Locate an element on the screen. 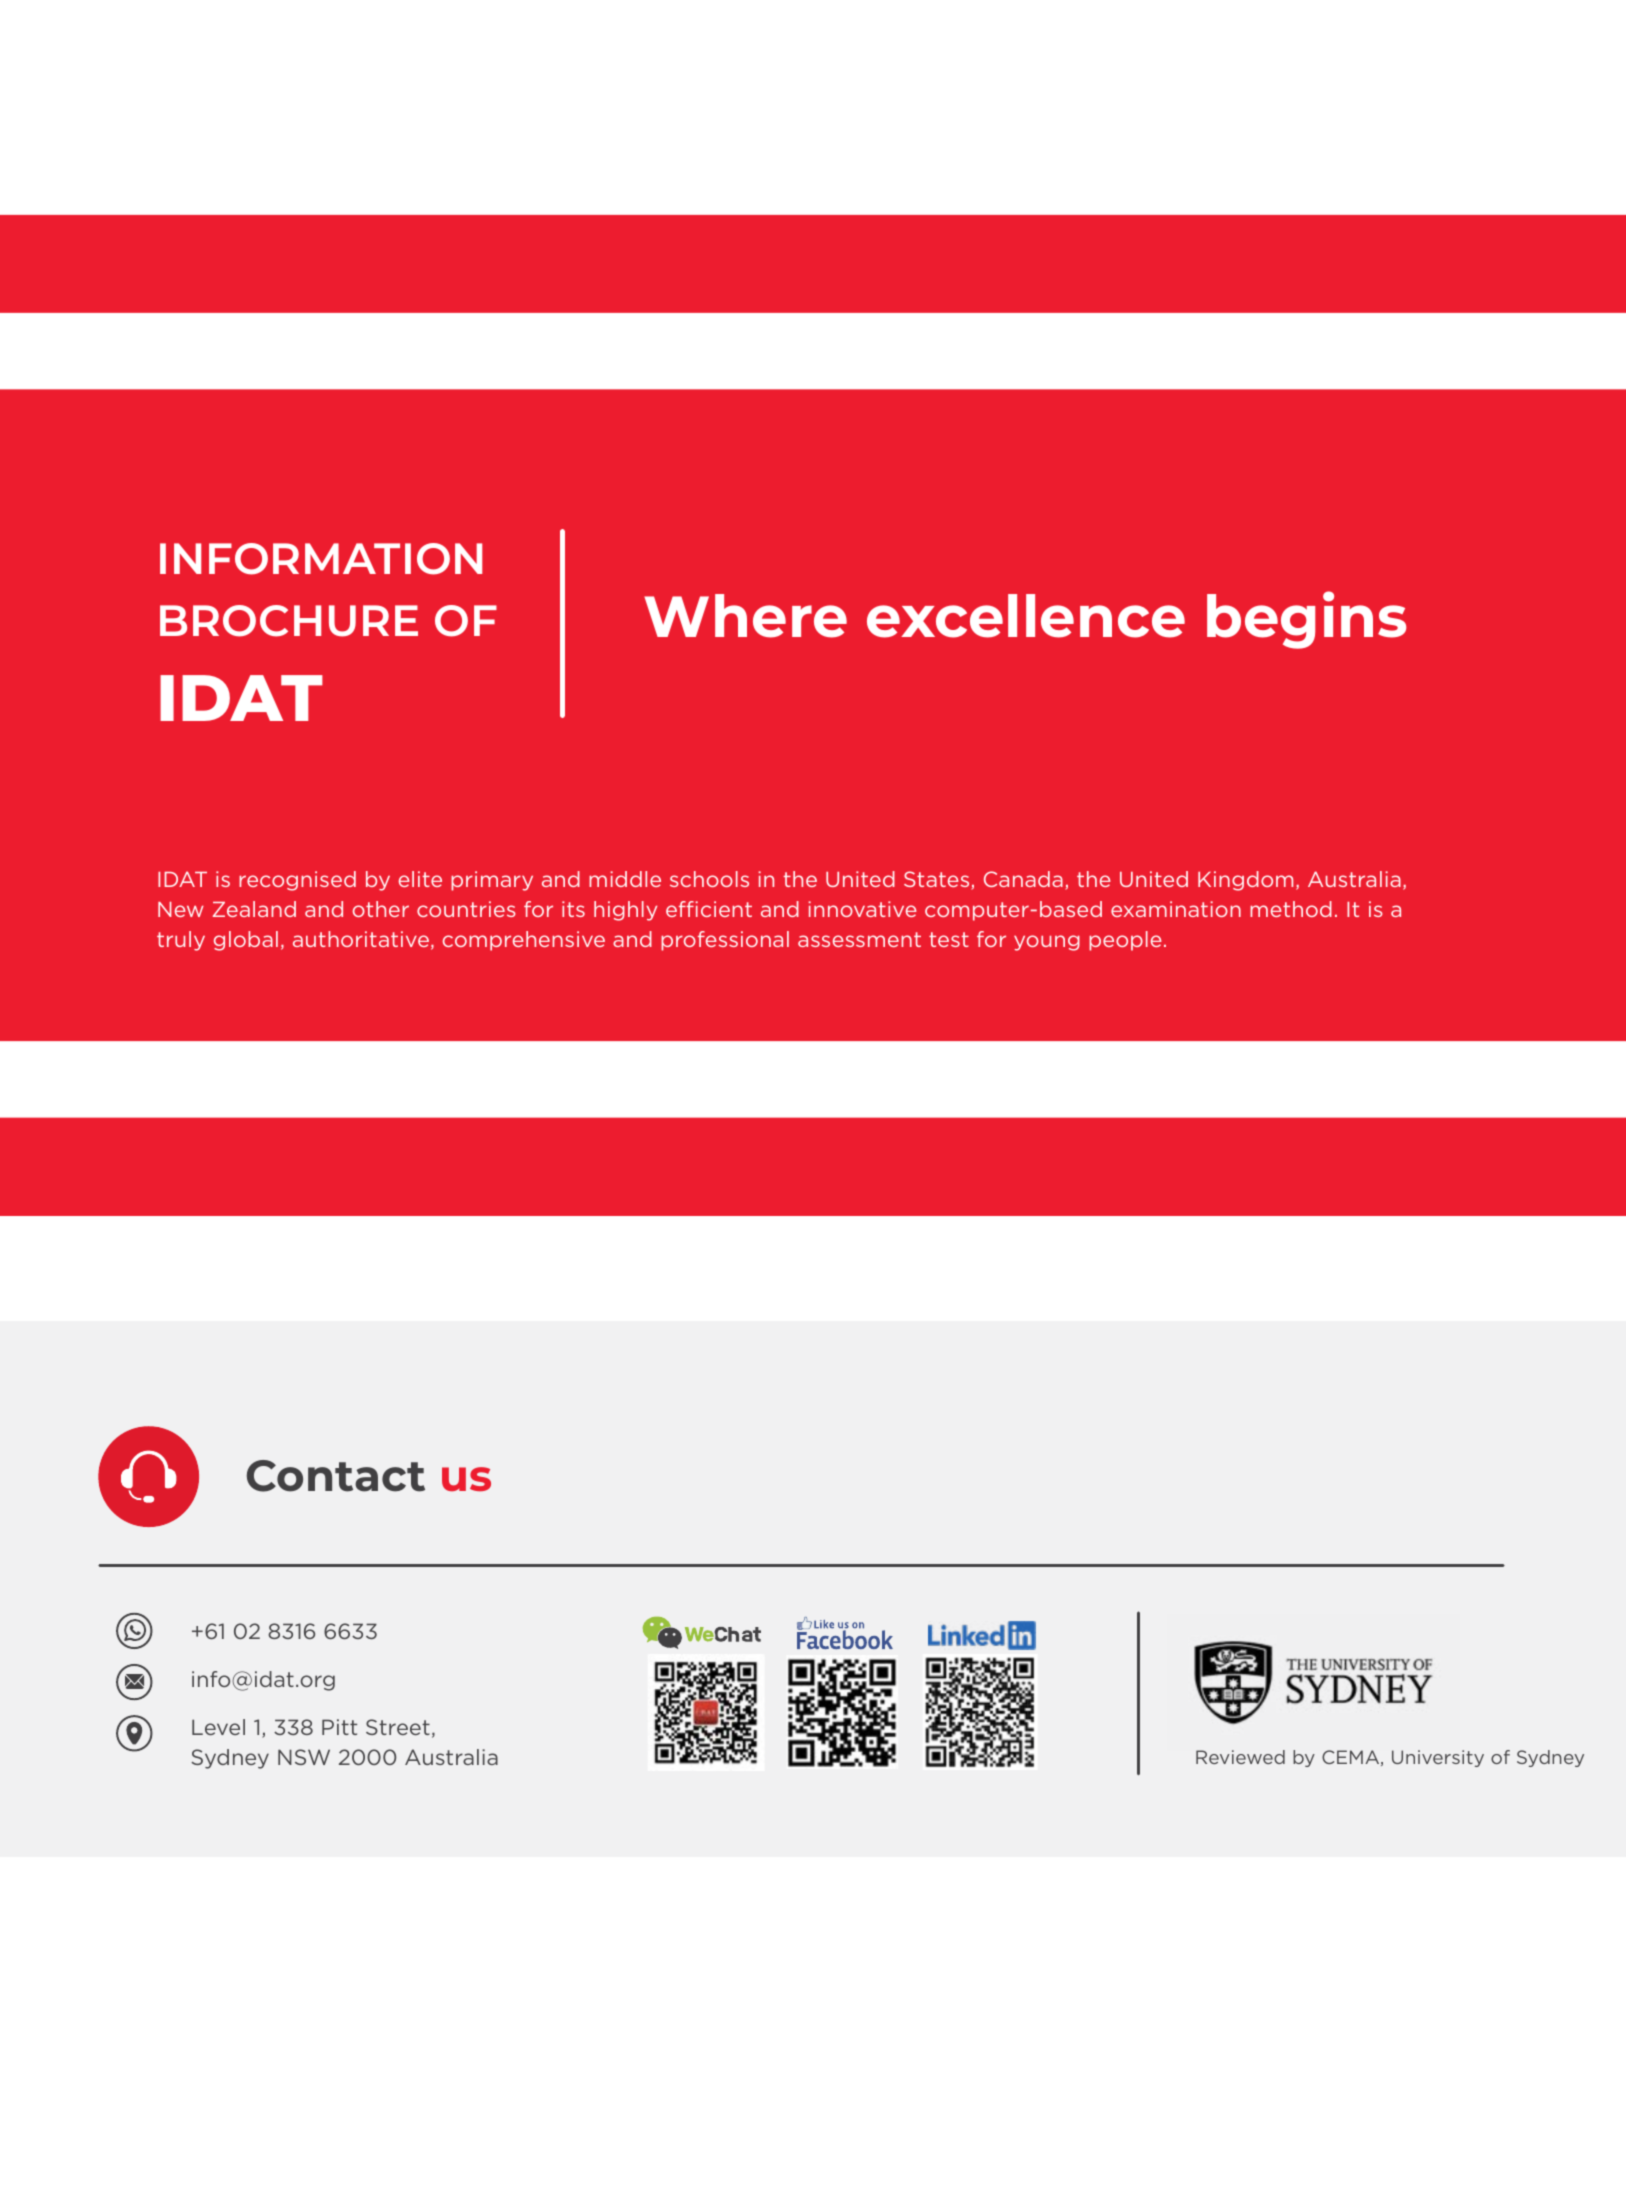  authoritative is located at coordinates (361, 939).
